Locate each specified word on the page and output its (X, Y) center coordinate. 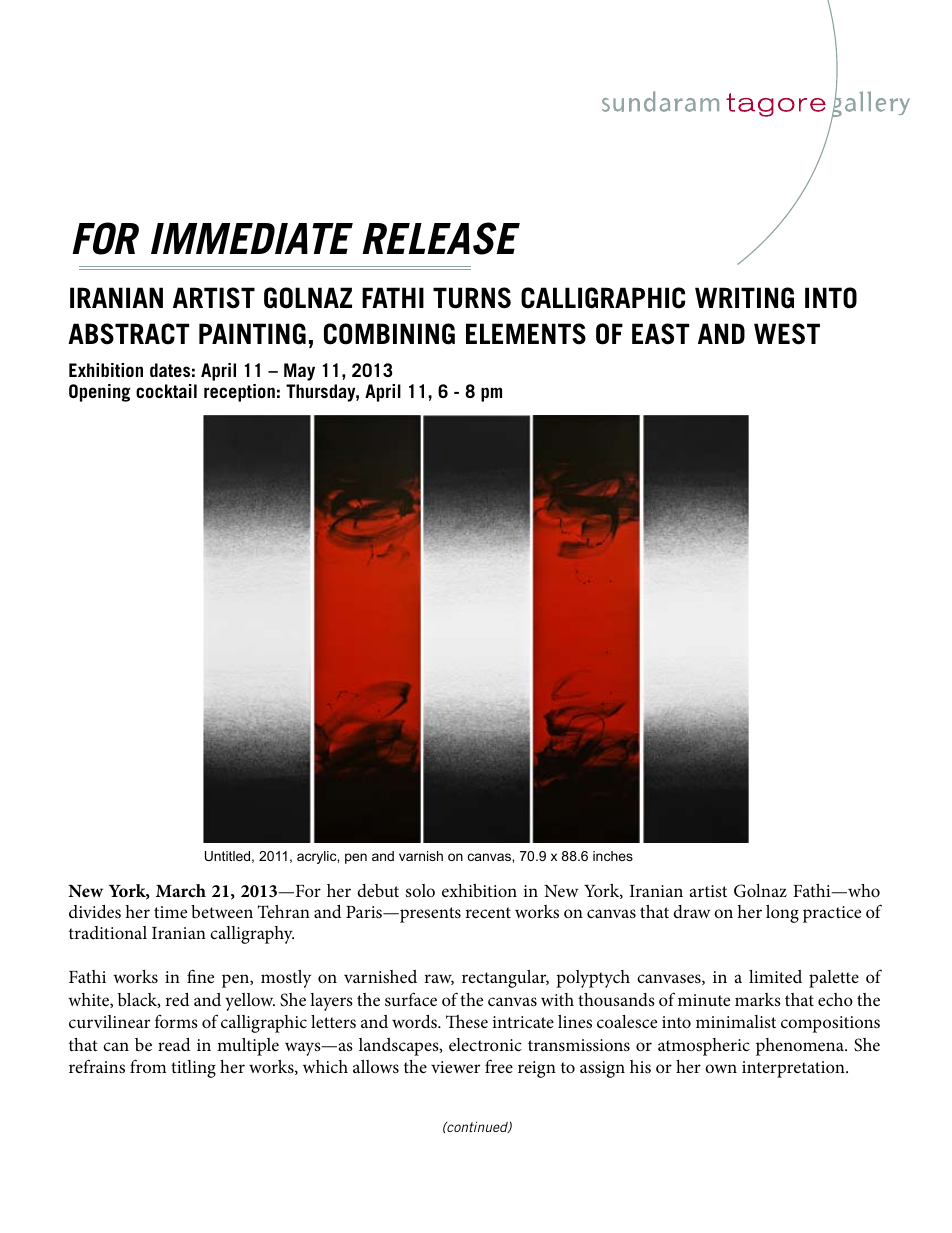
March (181, 890)
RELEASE (441, 238)
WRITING (744, 298)
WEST (787, 334)
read (174, 1044)
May (299, 372)
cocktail (166, 391)
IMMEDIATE (252, 238)
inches (613, 856)
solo (420, 890)
